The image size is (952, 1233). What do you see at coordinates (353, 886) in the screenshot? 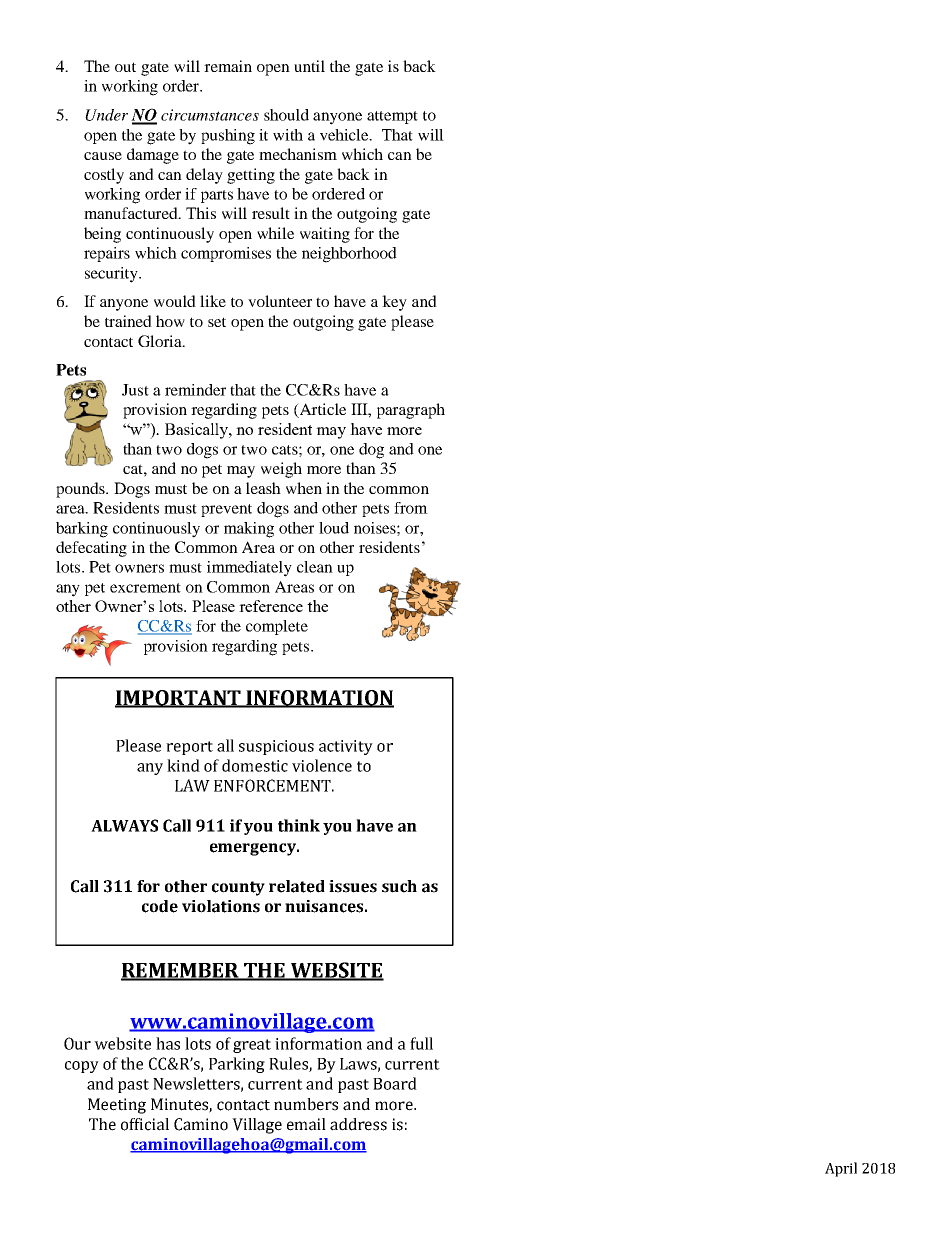
I see `issues` at bounding box center [353, 886].
